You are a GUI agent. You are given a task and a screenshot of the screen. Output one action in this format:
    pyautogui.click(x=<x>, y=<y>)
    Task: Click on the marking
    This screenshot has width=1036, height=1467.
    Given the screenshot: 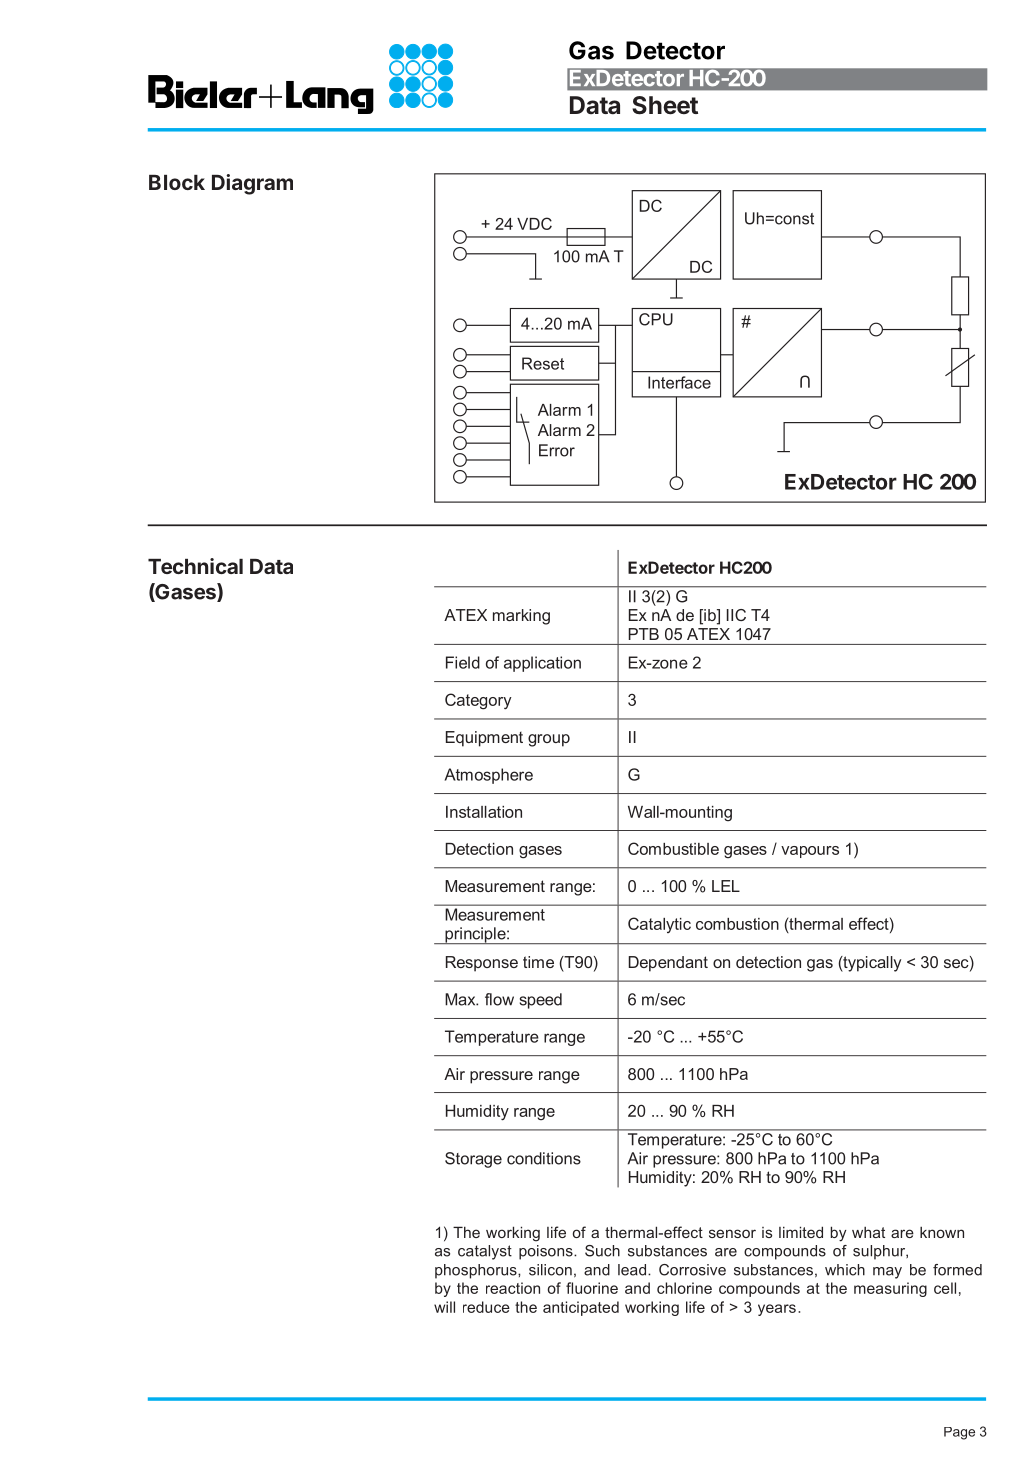 What is the action you would take?
    pyautogui.click(x=521, y=617)
